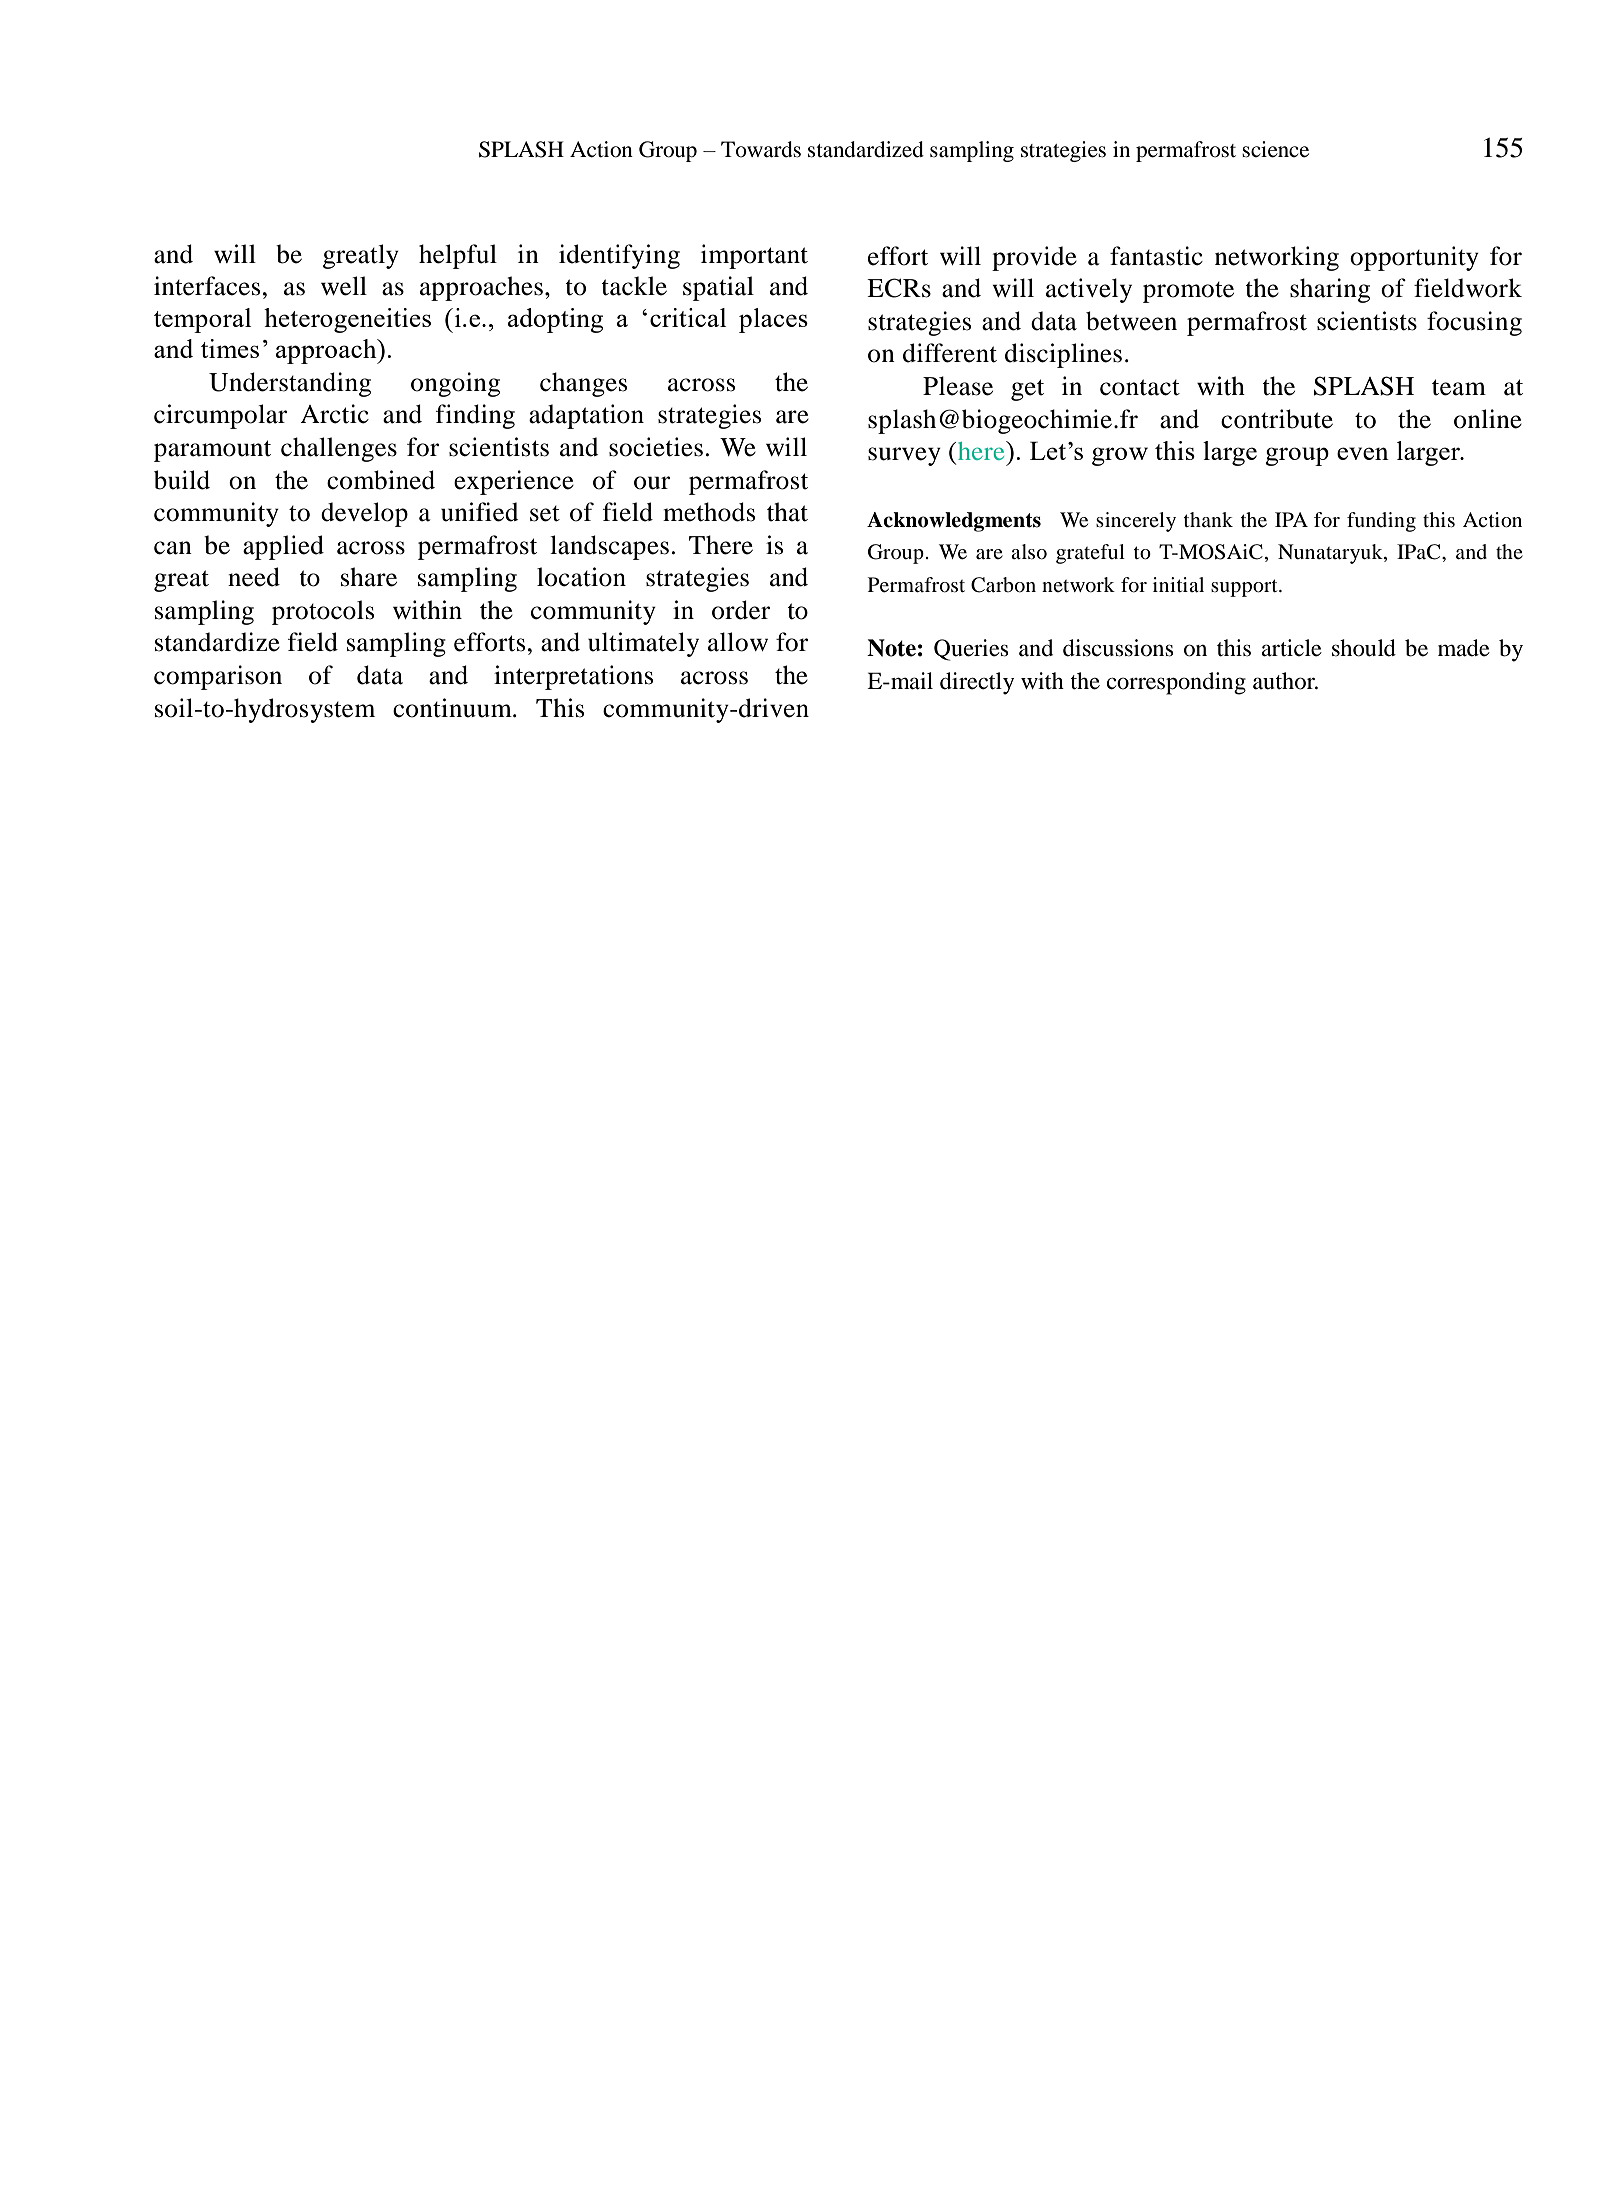 Image resolution: width=1616 pixels, height=2194 pixels. What do you see at coordinates (787, 512) in the document?
I see `that` at bounding box center [787, 512].
